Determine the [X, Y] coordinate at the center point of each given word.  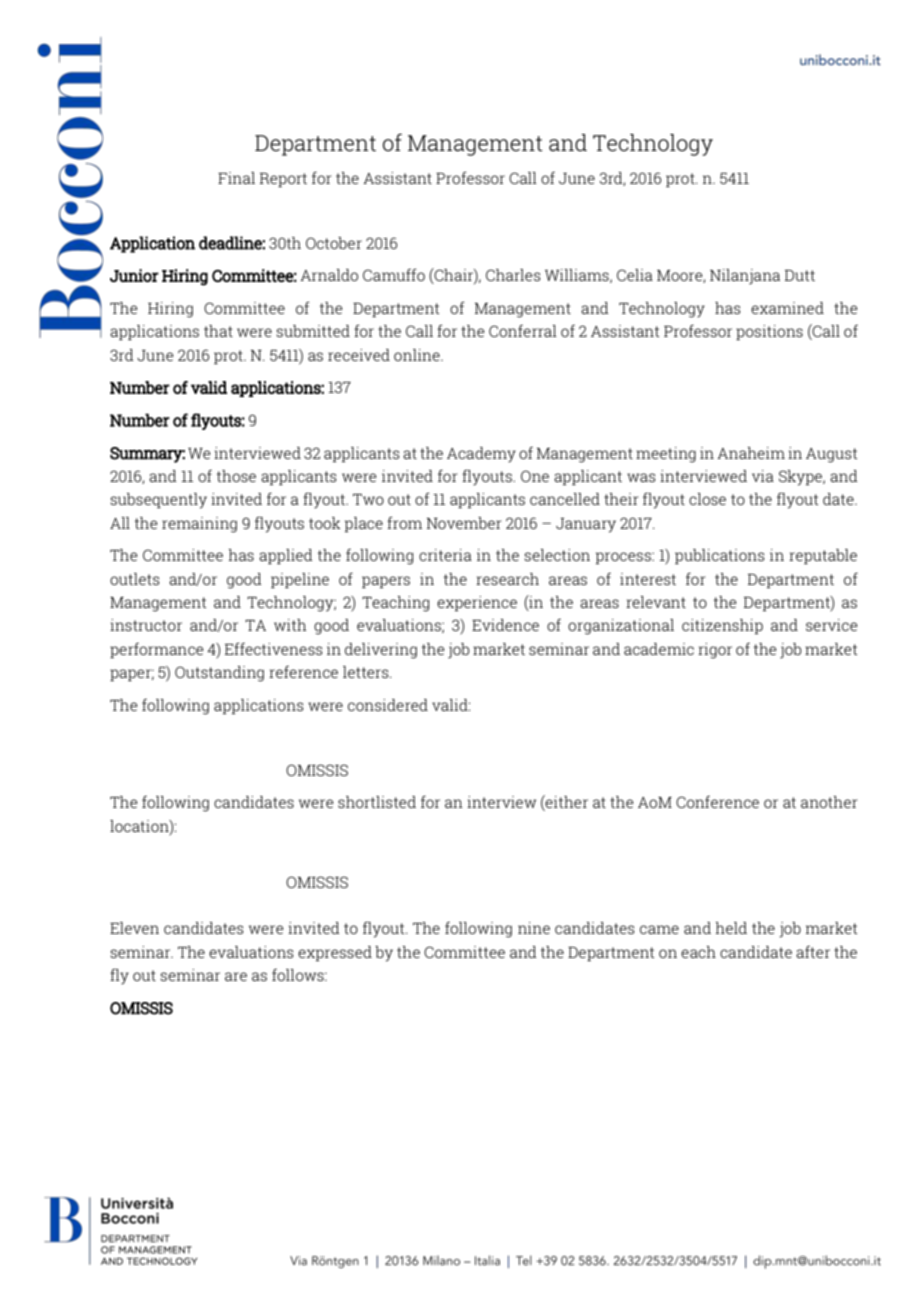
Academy [481, 455]
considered [388, 705]
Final [236, 178]
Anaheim [751, 453]
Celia [635, 275]
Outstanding [219, 674]
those [236, 476]
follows [299, 975]
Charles [513, 275]
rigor [715, 651]
